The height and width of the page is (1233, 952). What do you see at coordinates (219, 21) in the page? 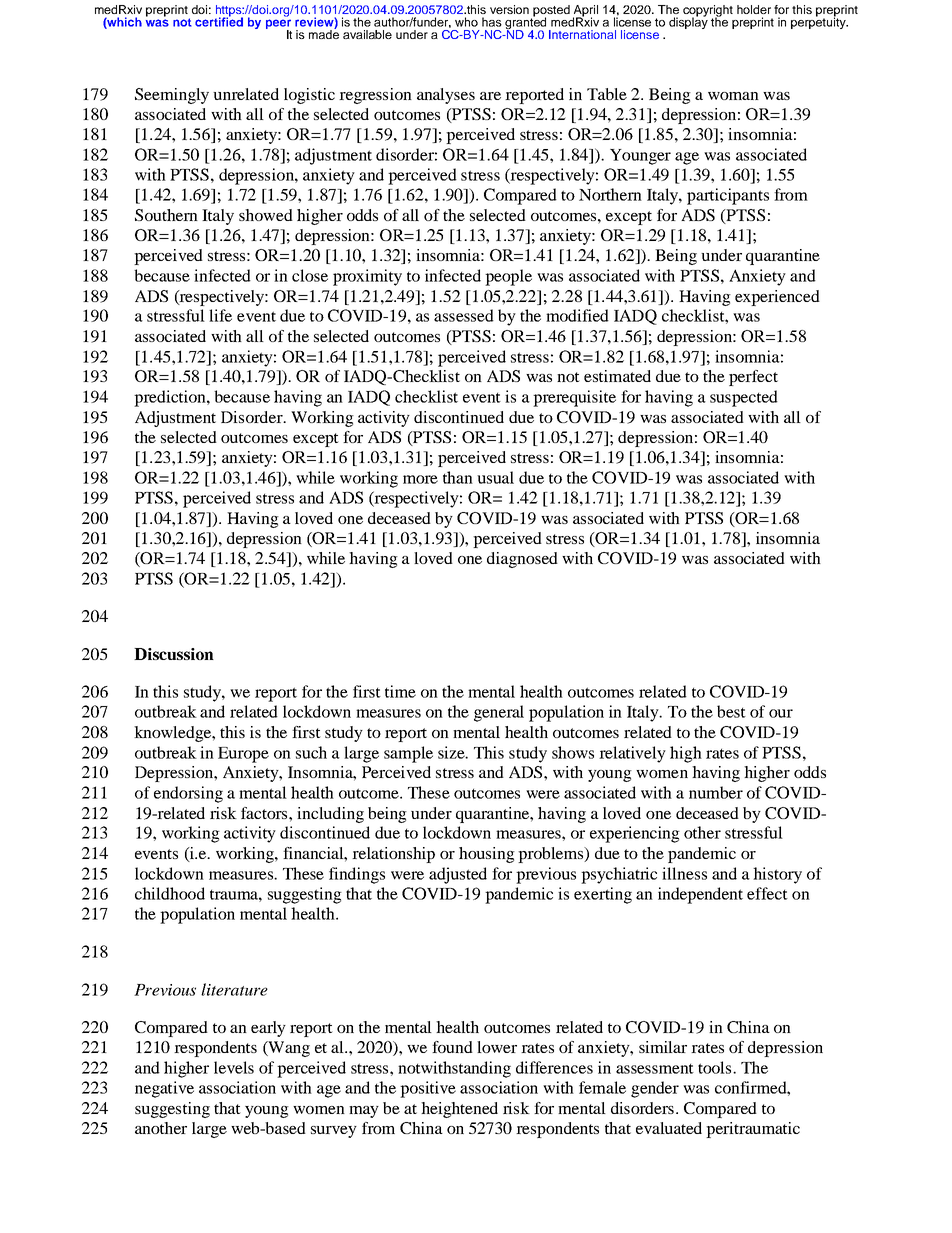
I see `certified` at bounding box center [219, 21].
